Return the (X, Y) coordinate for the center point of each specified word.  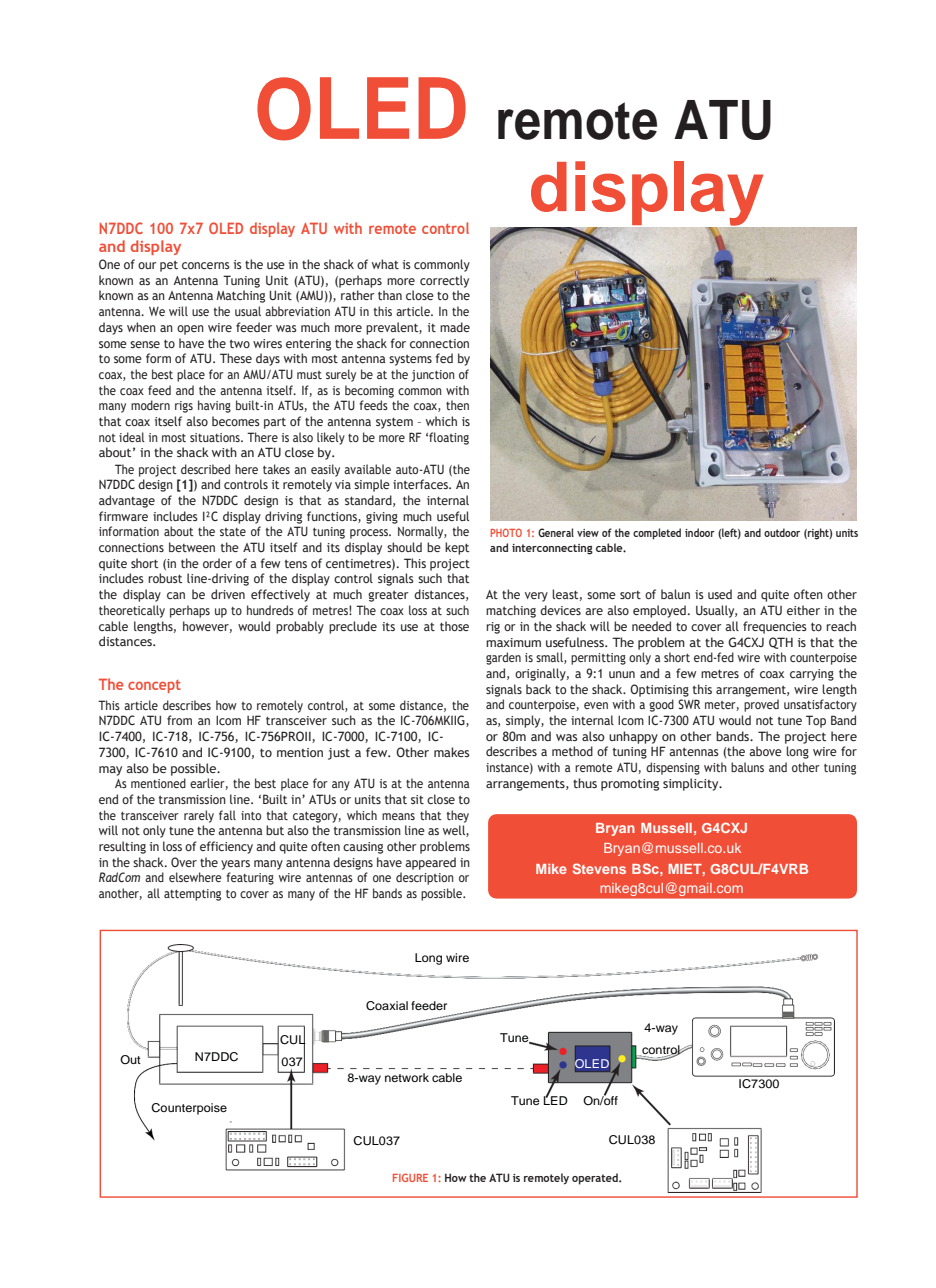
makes (451, 752)
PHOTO (506, 532)
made (455, 327)
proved (761, 705)
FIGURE (410, 1177)
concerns (206, 265)
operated (596, 1179)
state (233, 532)
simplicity (692, 784)
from (179, 720)
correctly (444, 281)
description (425, 878)
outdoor (782, 532)
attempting (192, 895)
